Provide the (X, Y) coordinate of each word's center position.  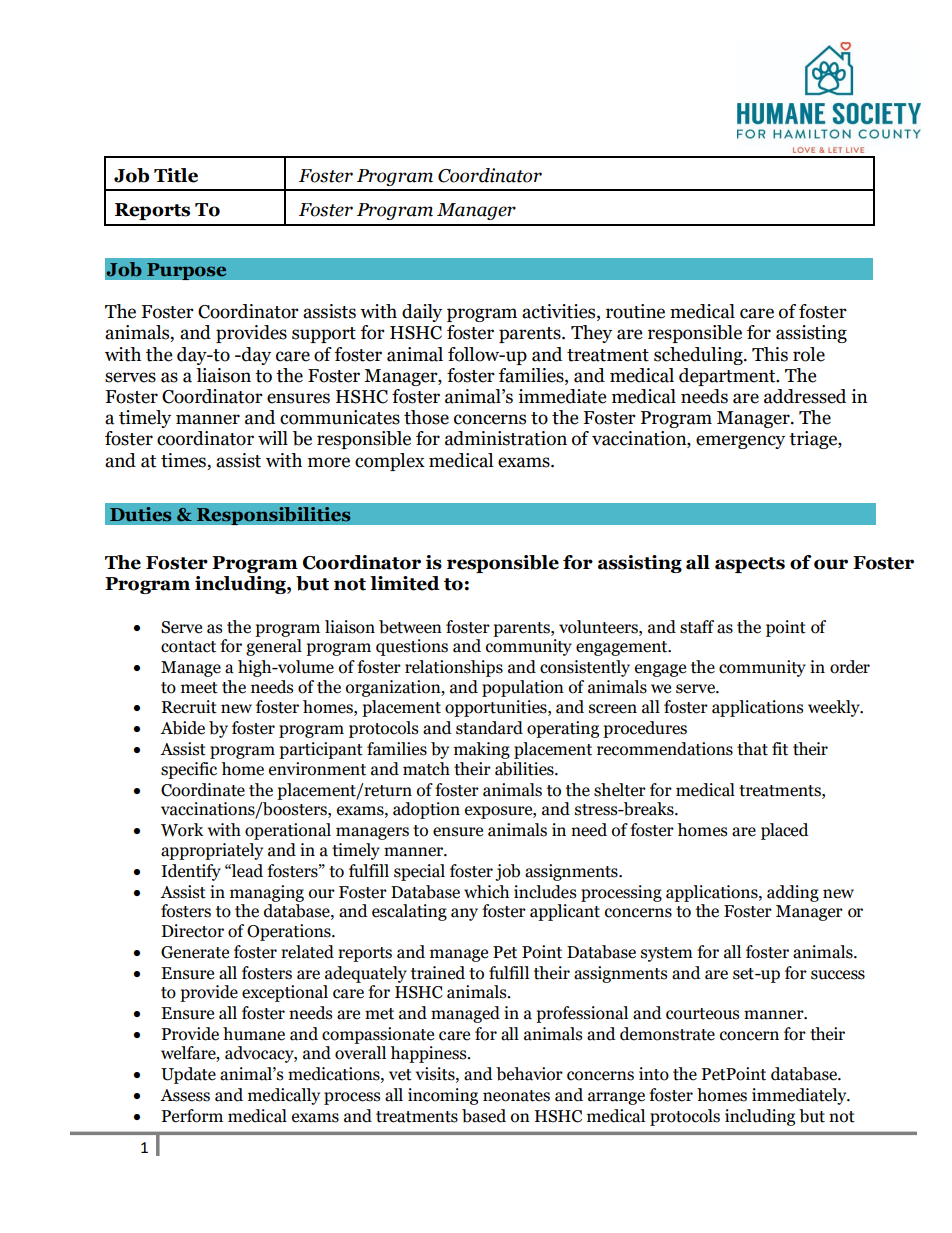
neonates (516, 1096)
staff (697, 627)
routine (635, 311)
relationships (454, 668)
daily (422, 313)
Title (176, 175)
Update (188, 1075)
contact (188, 647)
